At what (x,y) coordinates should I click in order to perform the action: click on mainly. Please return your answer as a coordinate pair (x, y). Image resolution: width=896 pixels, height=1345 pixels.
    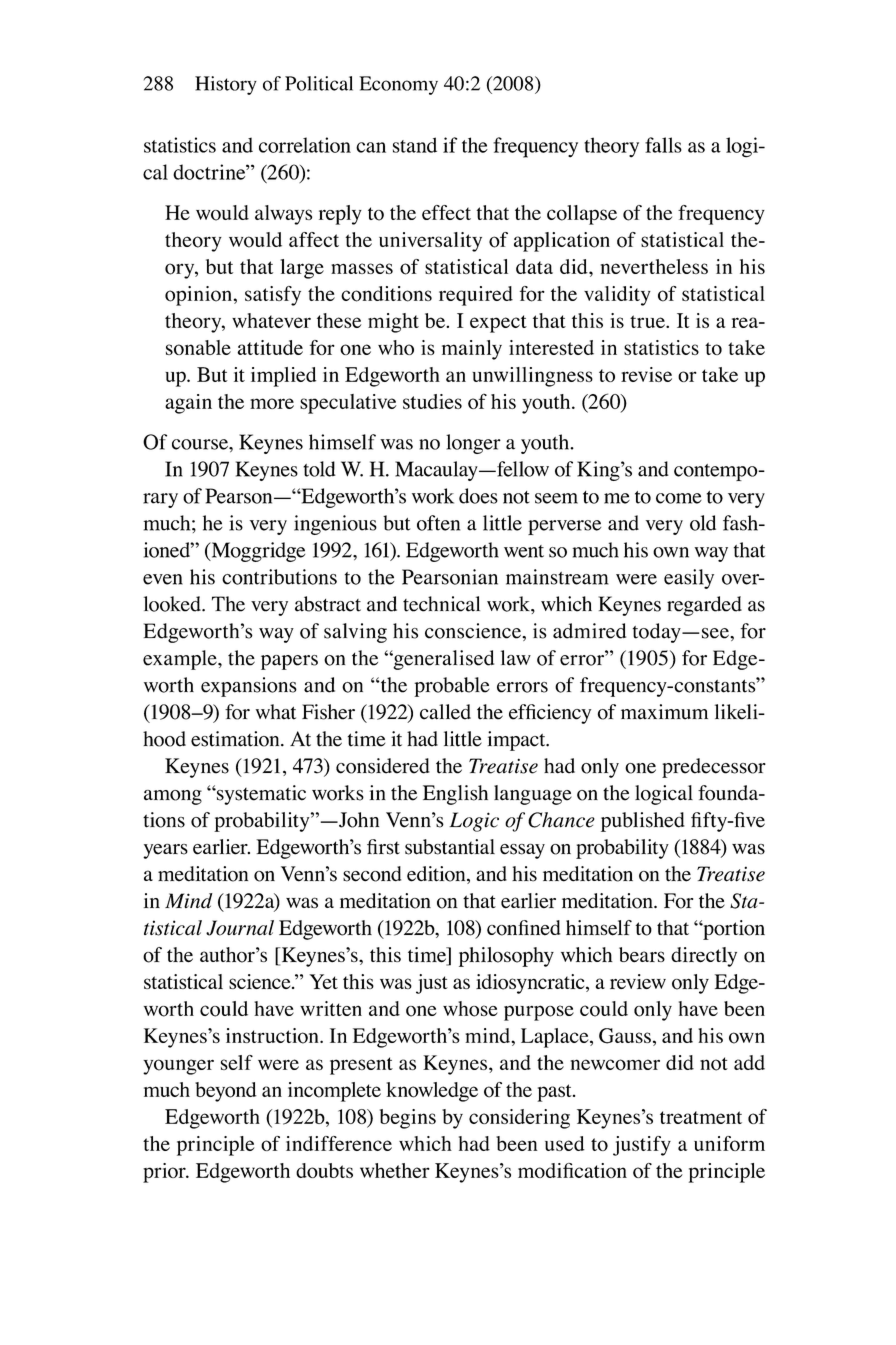
    Looking at the image, I should click on (472, 350).
